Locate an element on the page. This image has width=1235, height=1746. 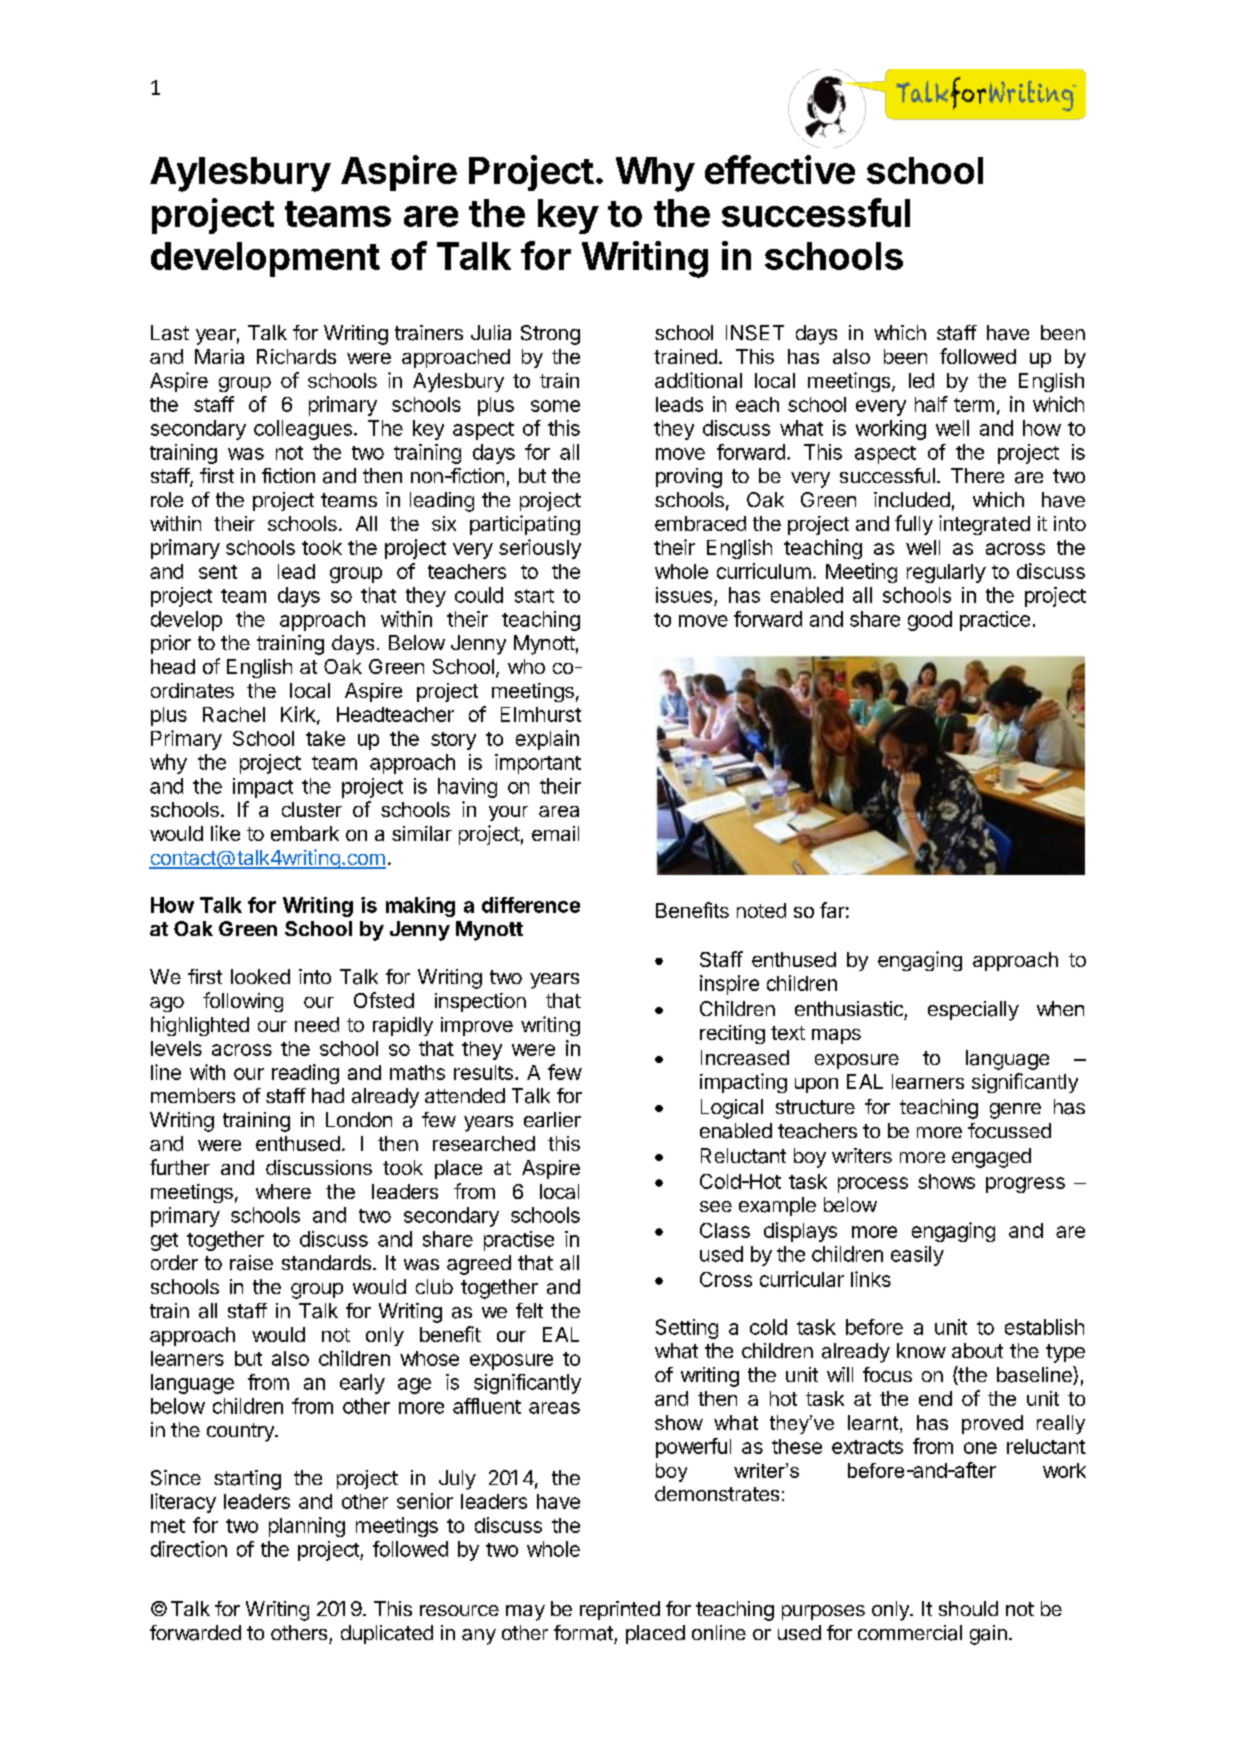
explain is located at coordinates (547, 740).
